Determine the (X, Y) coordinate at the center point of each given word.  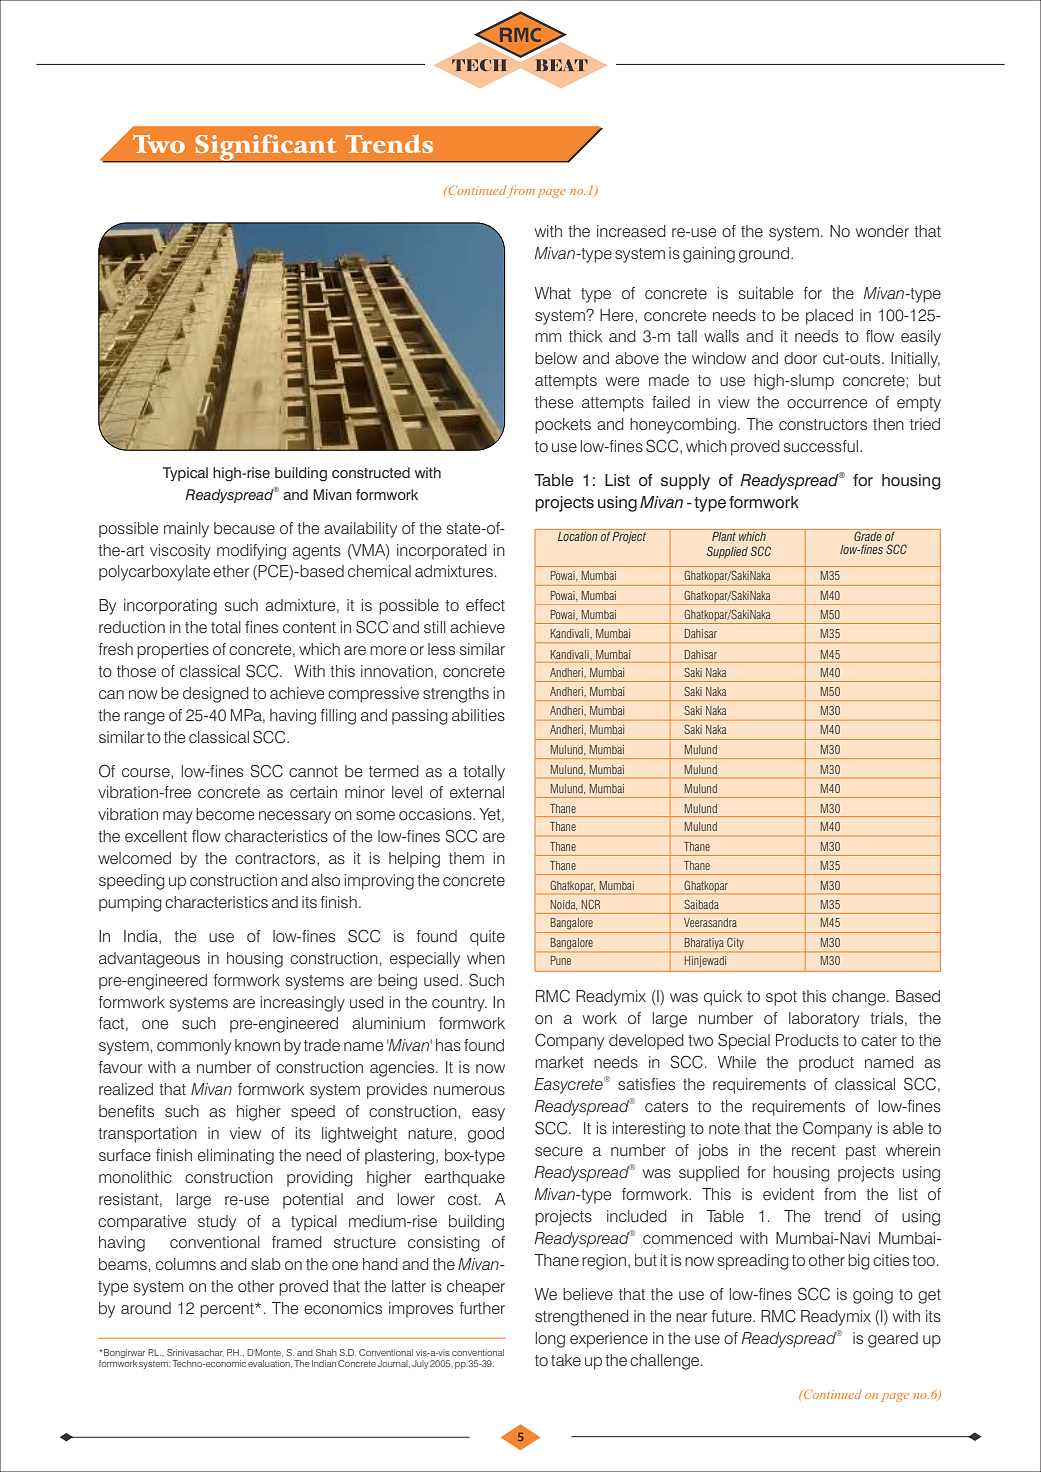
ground (764, 255)
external (477, 792)
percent (228, 1310)
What (553, 293)
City (735, 943)
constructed (371, 472)
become (225, 814)
